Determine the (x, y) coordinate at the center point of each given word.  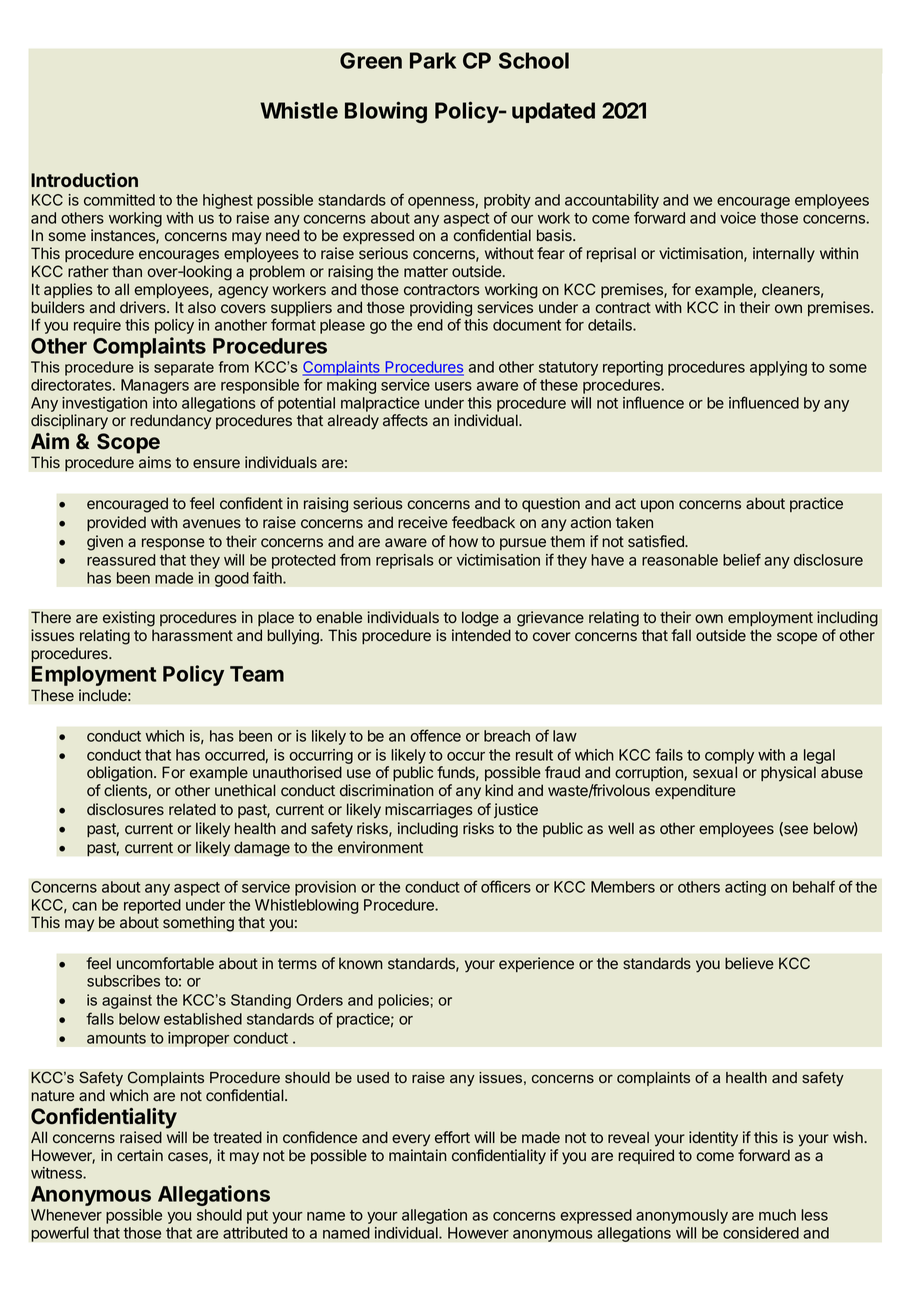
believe (749, 963)
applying (778, 368)
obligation (120, 774)
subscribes (123, 981)
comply (729, 758)
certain (140, 1155)
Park (433, 60)
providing (441, 310)
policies (403, 1001)
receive (423, 522)
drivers (144, 307)
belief (742, 559)
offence (435, 735)
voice (738, 218)
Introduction (84, 179)
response (173, 544)
